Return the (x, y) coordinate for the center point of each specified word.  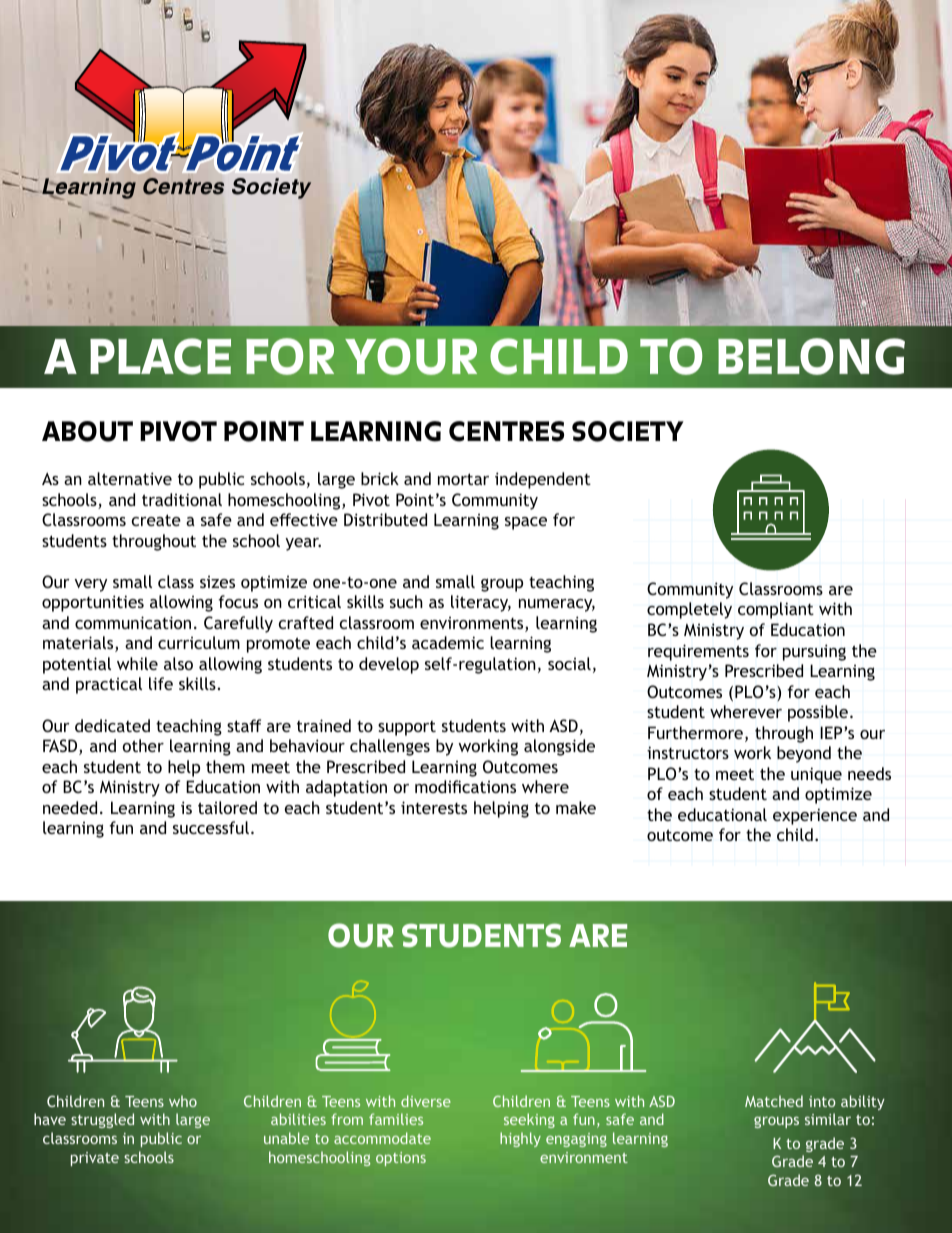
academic (448, 642)
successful (211, 827)
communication (133, 622)
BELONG (811, 356)
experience (815, 816)
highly (520, 1139)
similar (828, 1119)
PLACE (160, 356)
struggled (102, 1120)
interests (434, 807)
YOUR (411, 356)
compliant (776, 610)
